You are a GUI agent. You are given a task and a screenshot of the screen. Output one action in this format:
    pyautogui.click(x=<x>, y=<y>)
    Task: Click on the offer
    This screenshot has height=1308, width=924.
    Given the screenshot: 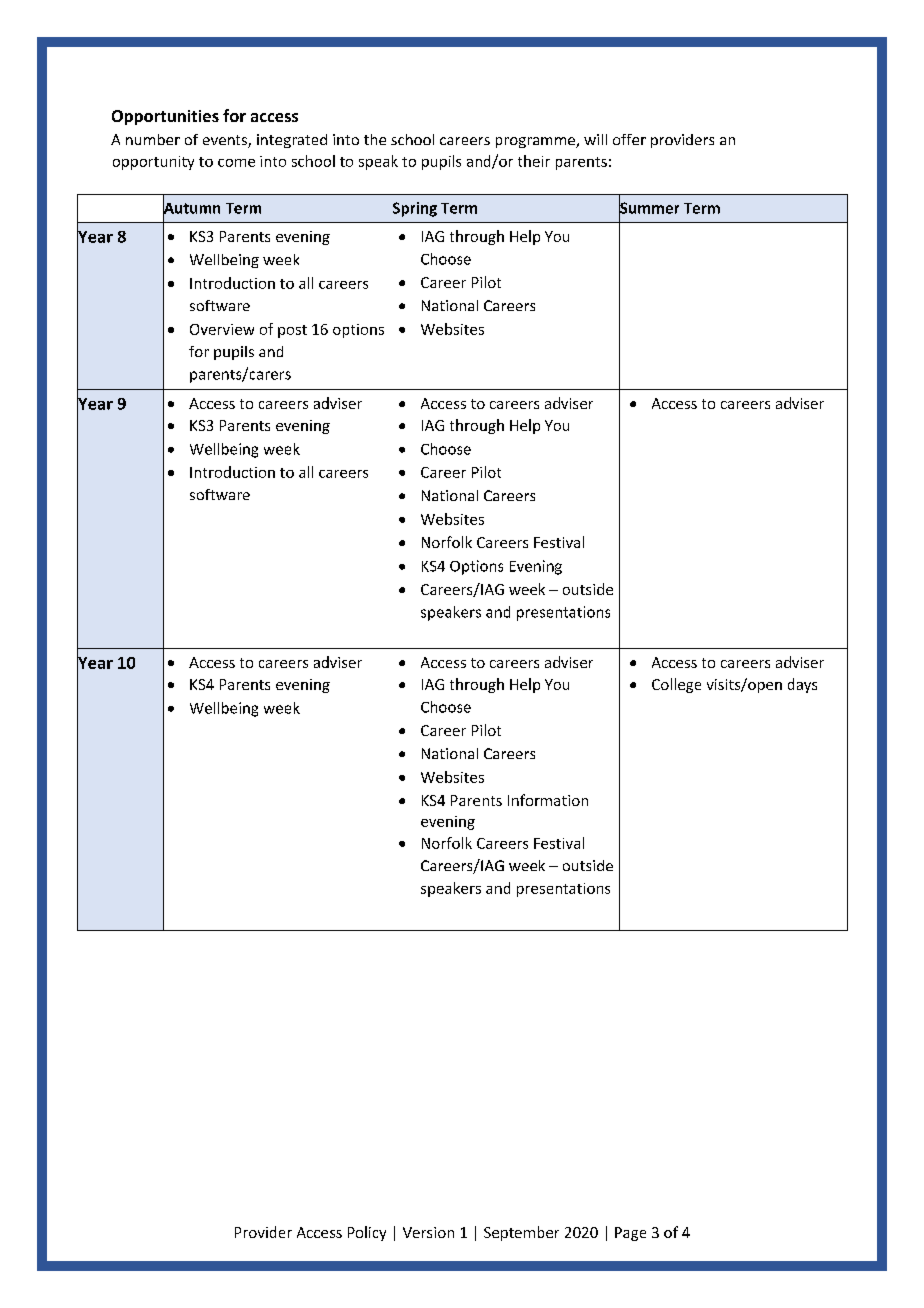 What is the action you would take?
    pyautogui.click(x=629, y=139)
